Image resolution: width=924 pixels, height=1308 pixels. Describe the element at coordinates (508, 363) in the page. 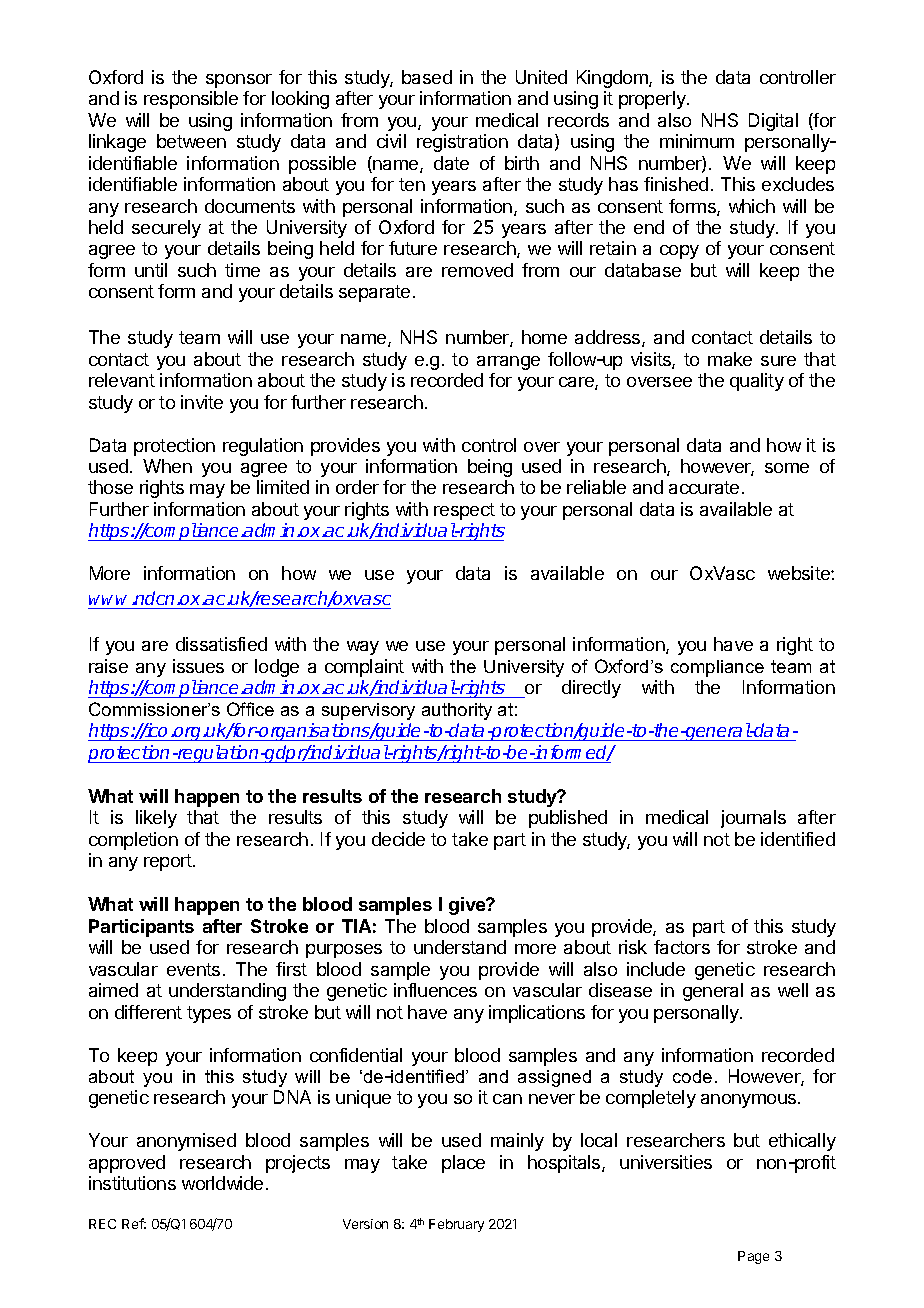

I see `arrange` at that location.
